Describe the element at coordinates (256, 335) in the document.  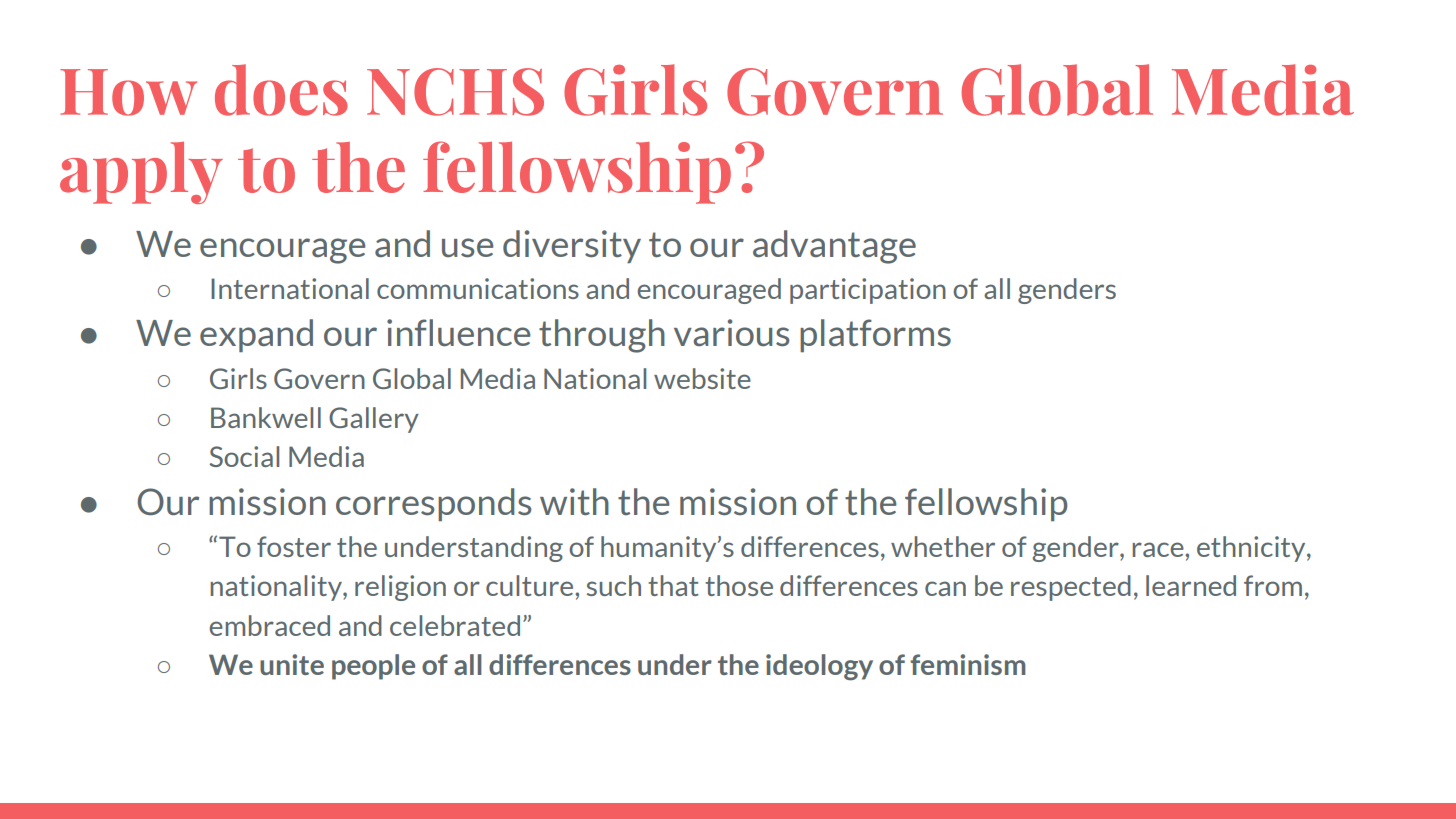
I see `expand` at that location.
